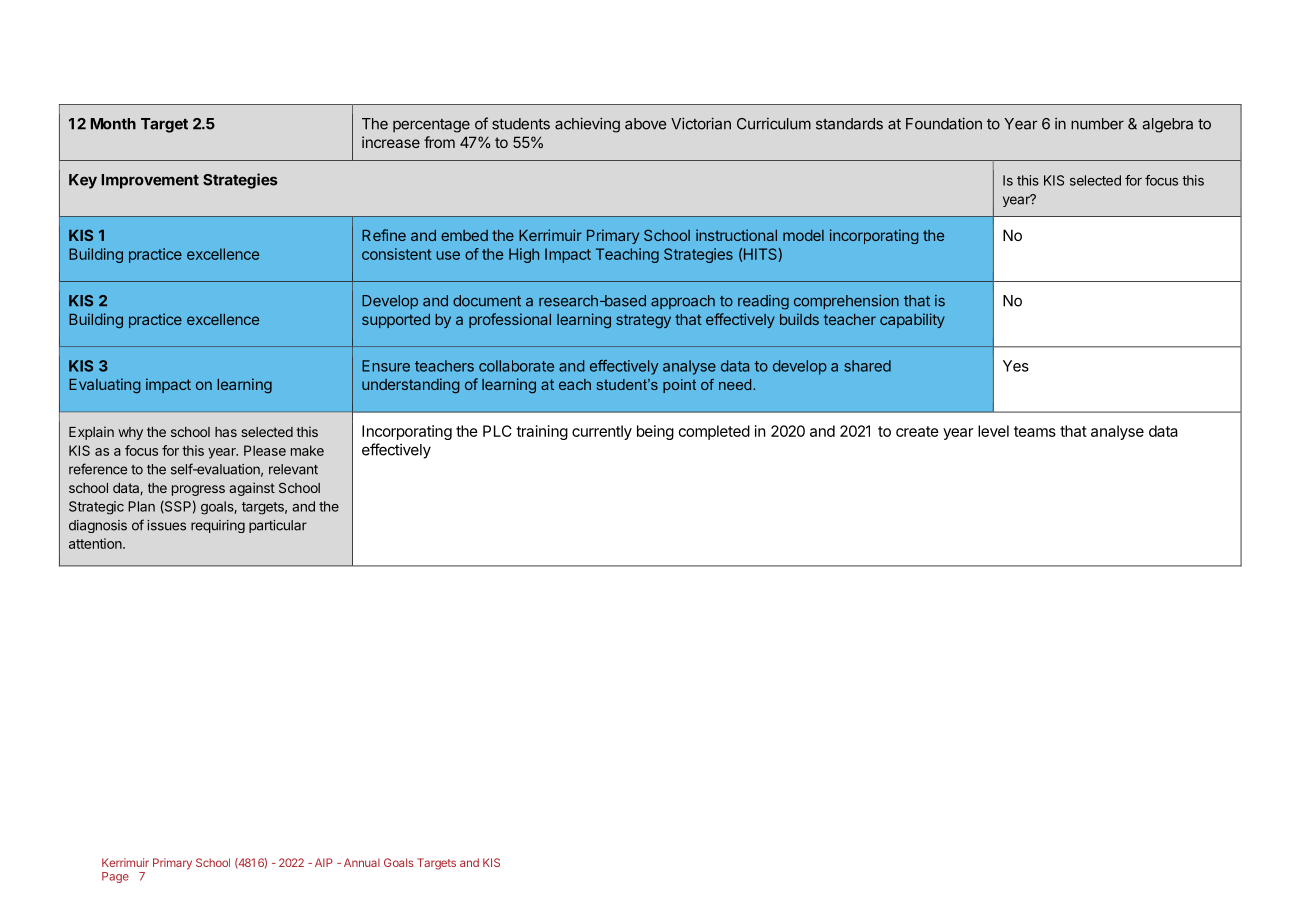 The width and height of the image is (1308, 924). I want to click on achieving, so click(587, 125).
